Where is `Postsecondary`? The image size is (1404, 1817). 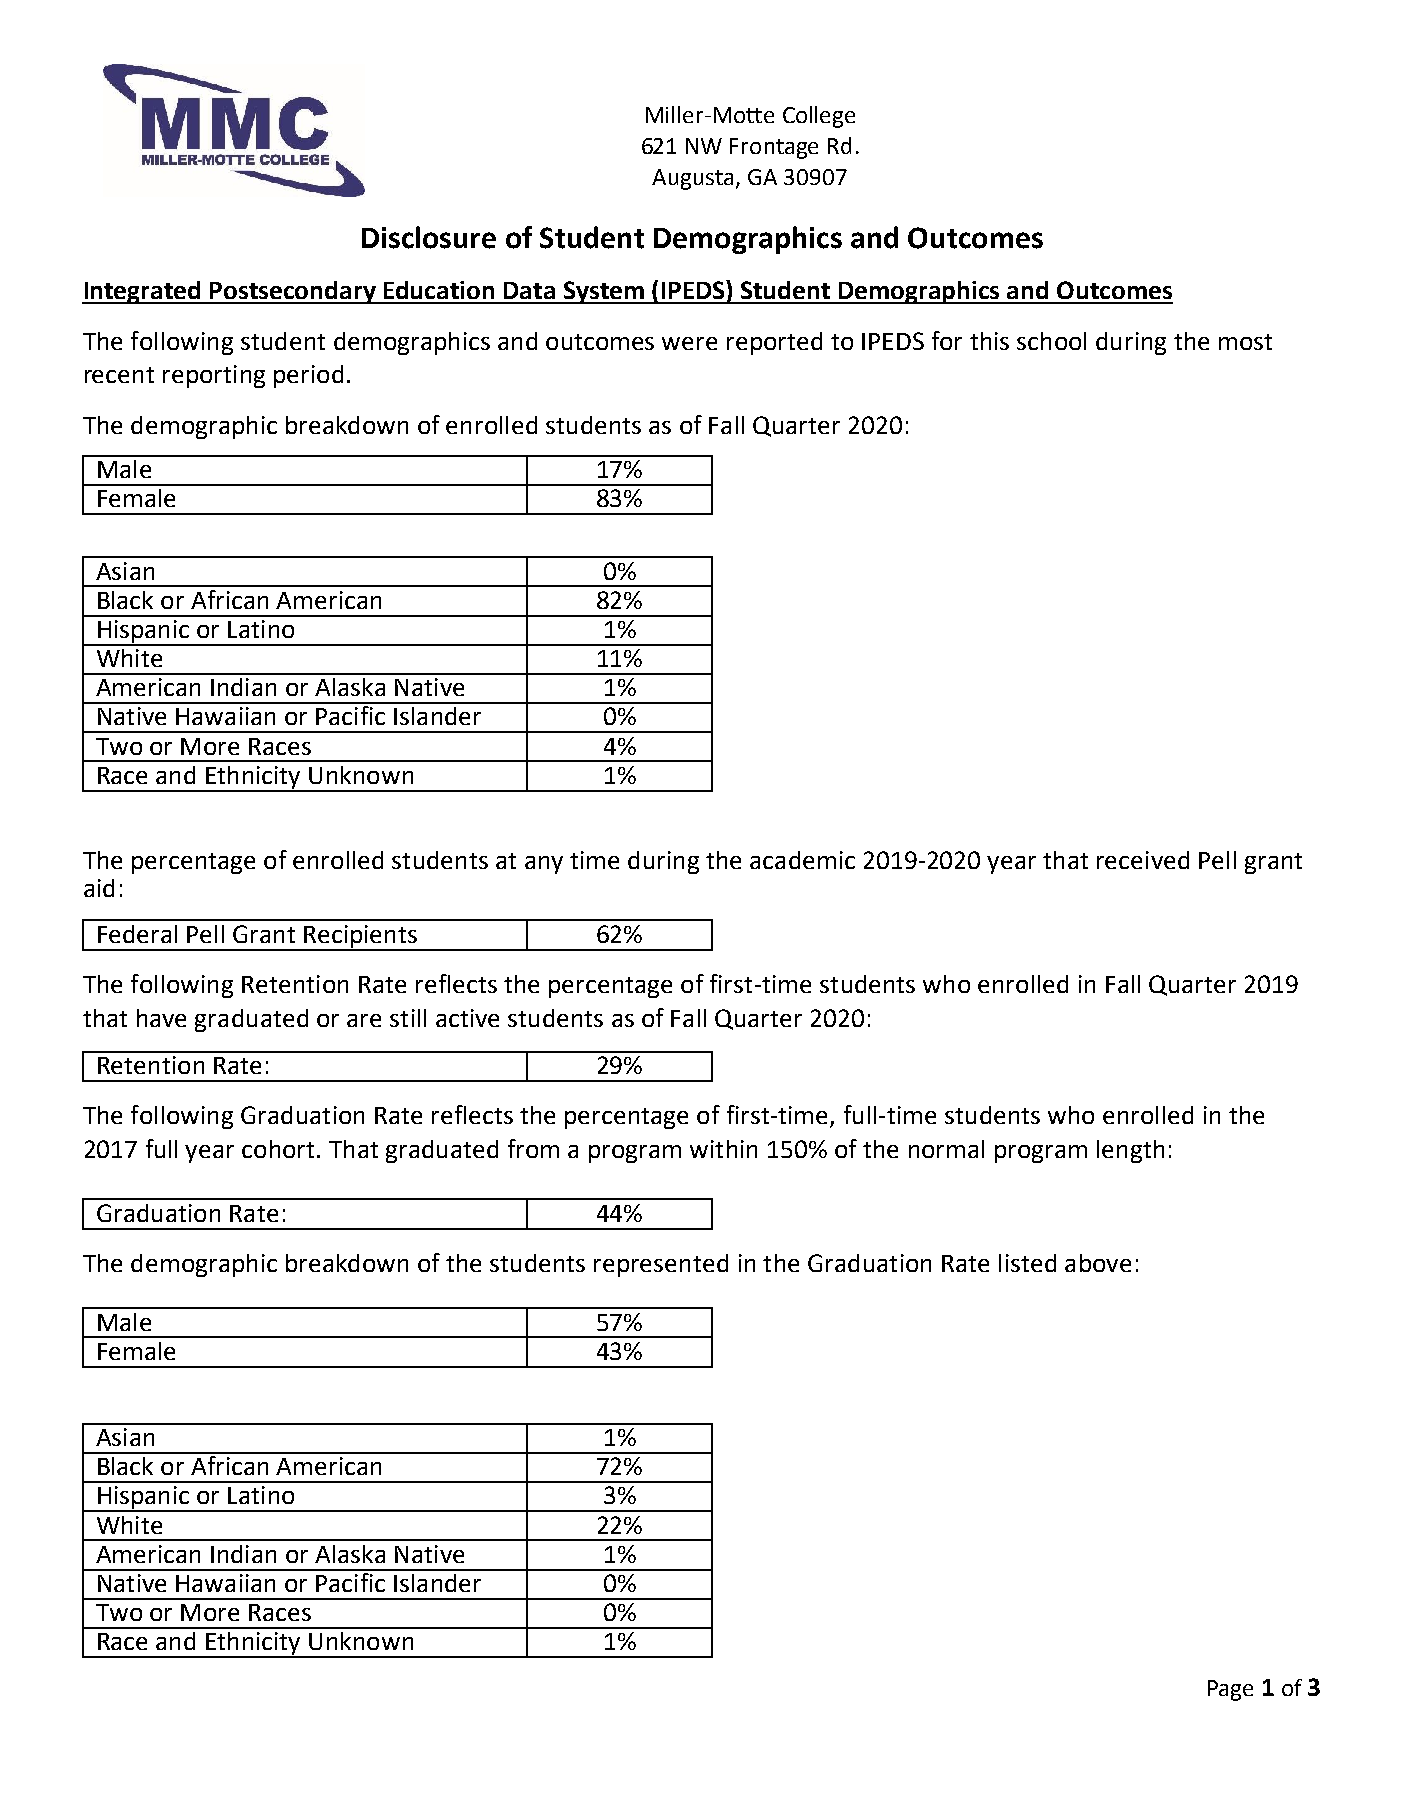 Postsecondary is located at coordinates (293, 292).
